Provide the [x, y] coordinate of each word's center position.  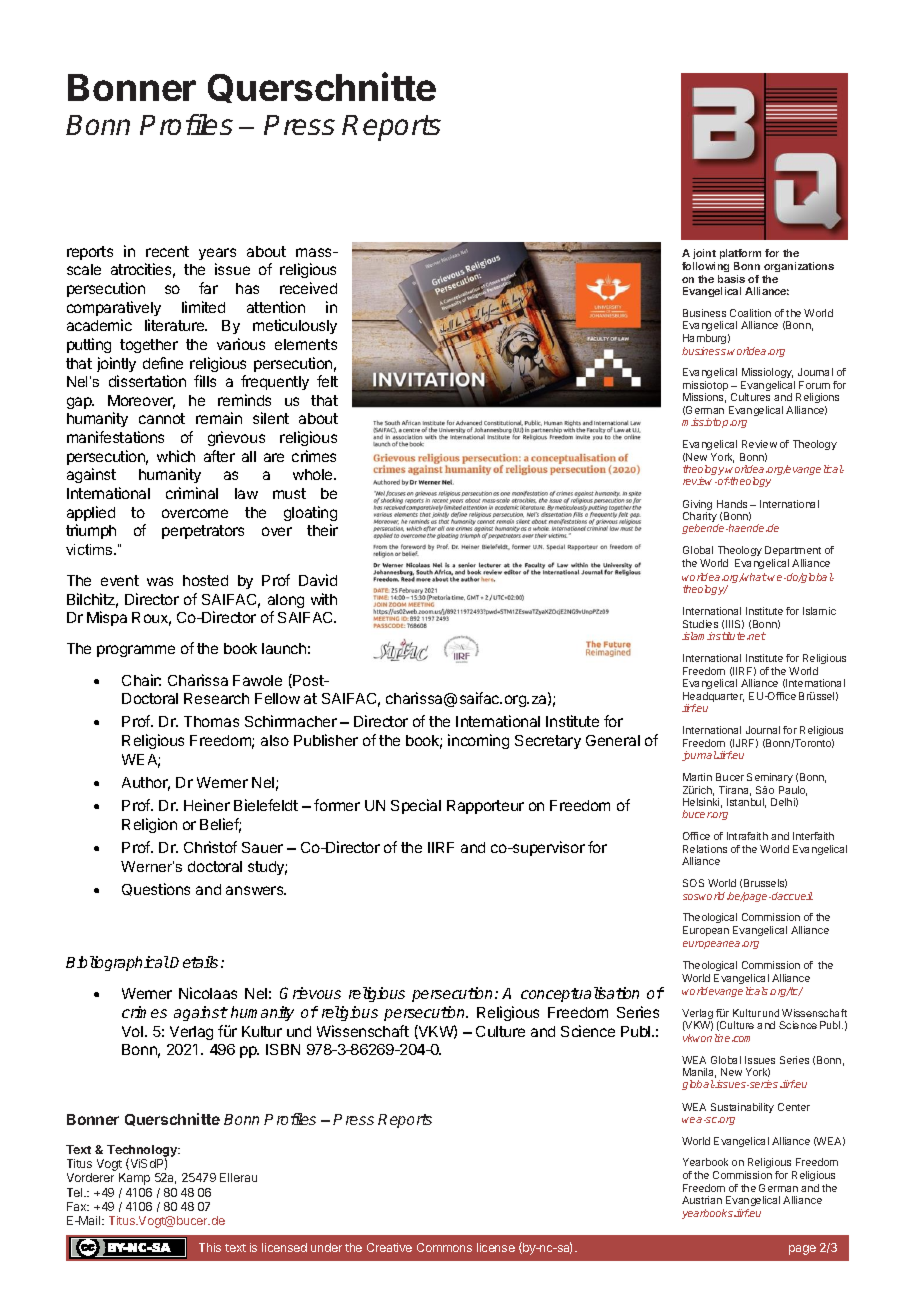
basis [731, 279]
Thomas [211, 721]
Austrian [702, 1200]
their [322, 530]
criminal [192, 493]
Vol [132, 1031]
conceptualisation [580, 994]
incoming [478, 741]
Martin [697, 777]
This [210, 1247]
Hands [732, 504]
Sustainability [742, 1108]
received [308, 288]
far [208, 288]
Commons [444, 1247]
